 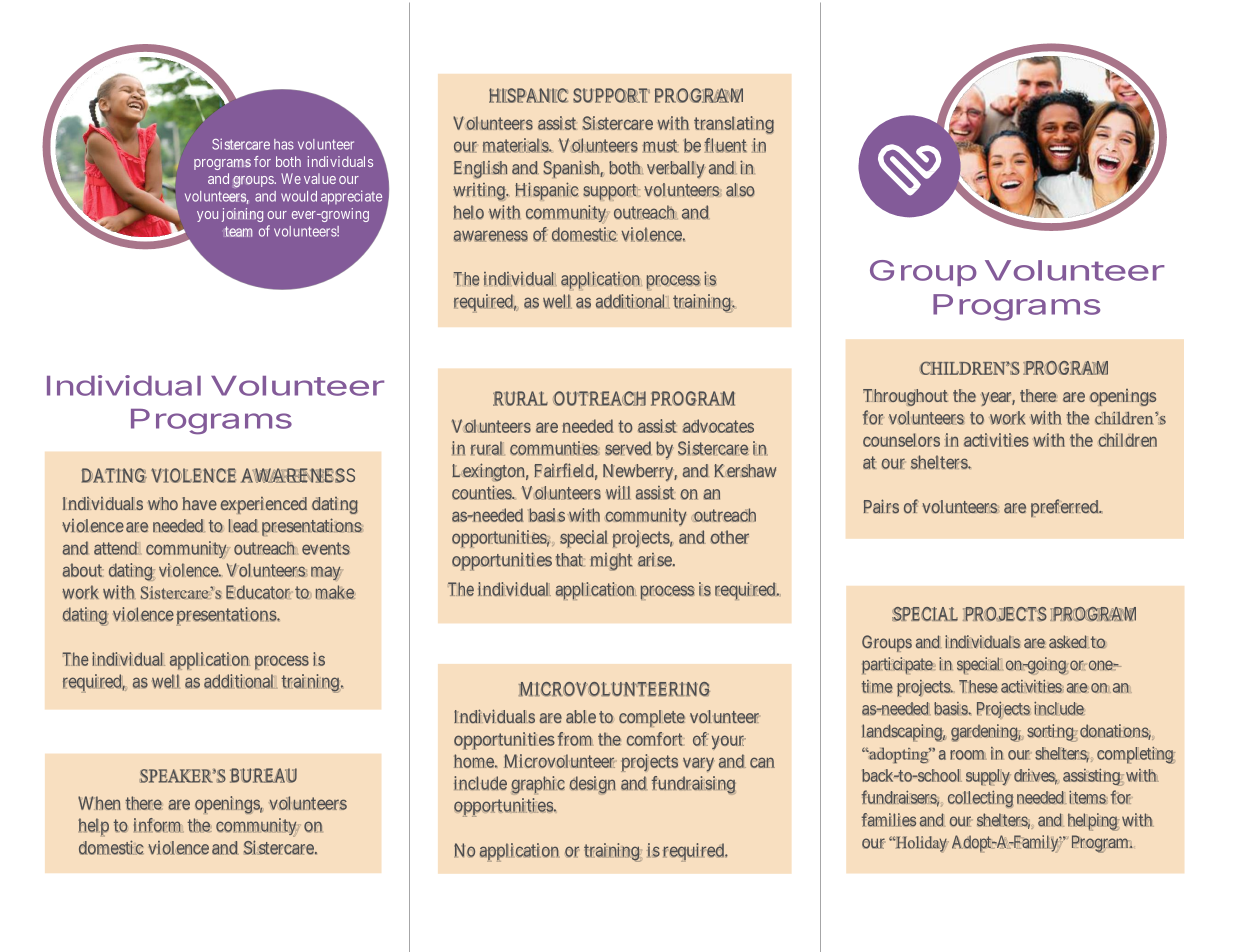 I want to click on translating, so click(x=734, y=125).
